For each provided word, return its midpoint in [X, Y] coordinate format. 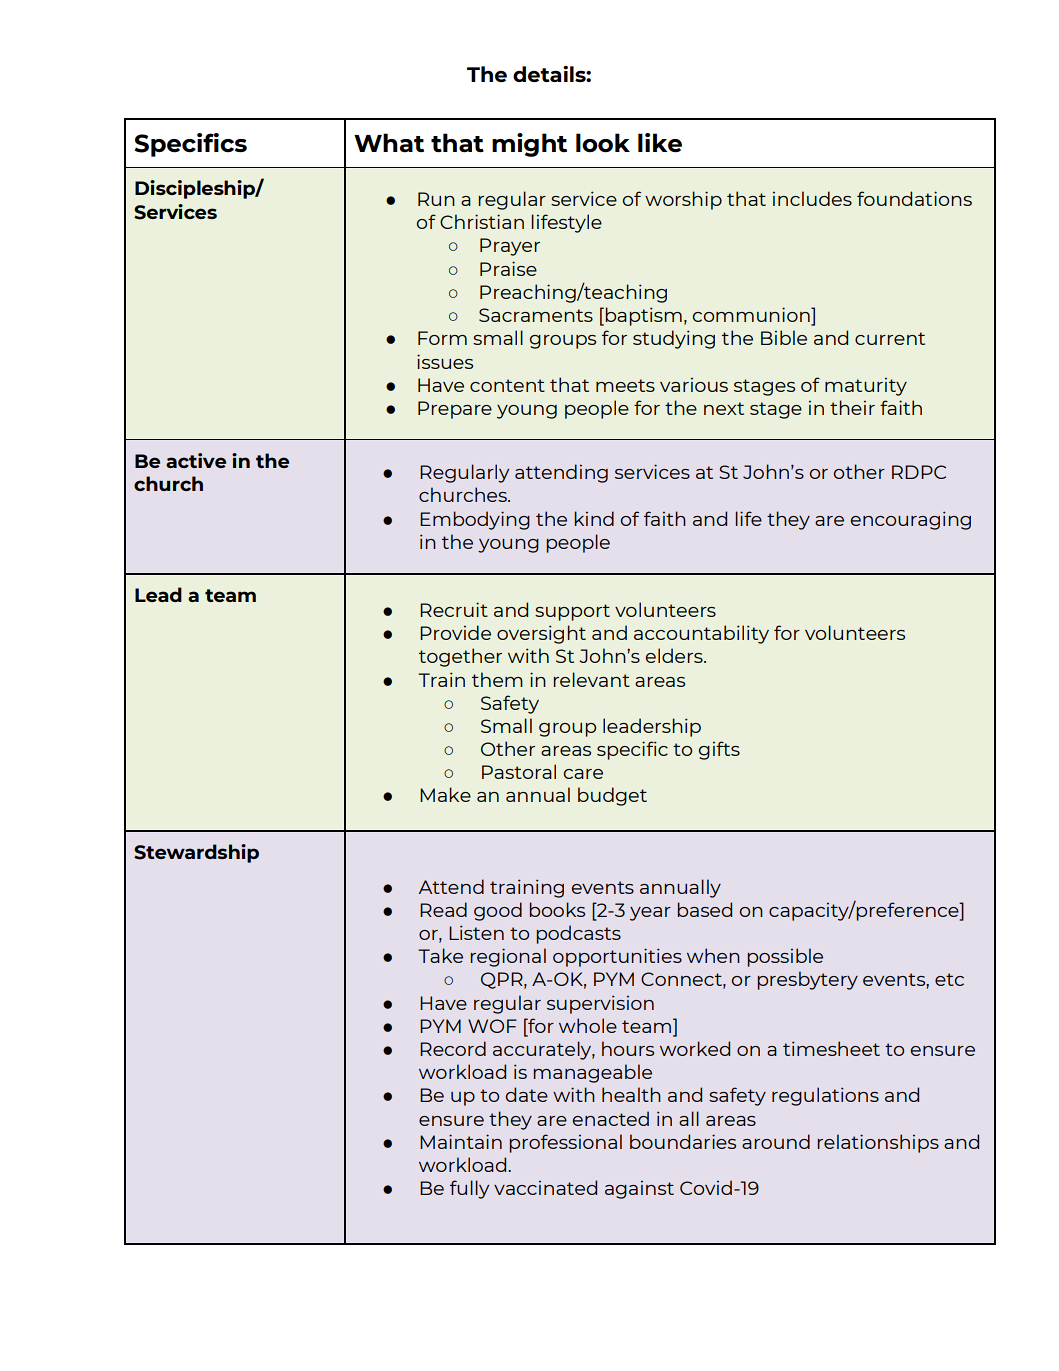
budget [612, 796]
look [603, 143]
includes [812, 198]
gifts [719, 750]
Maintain [461, 1141]
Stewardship [196, 853]
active [196, 460]
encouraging [910, 520]
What [389, 143]
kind [594, 518]
